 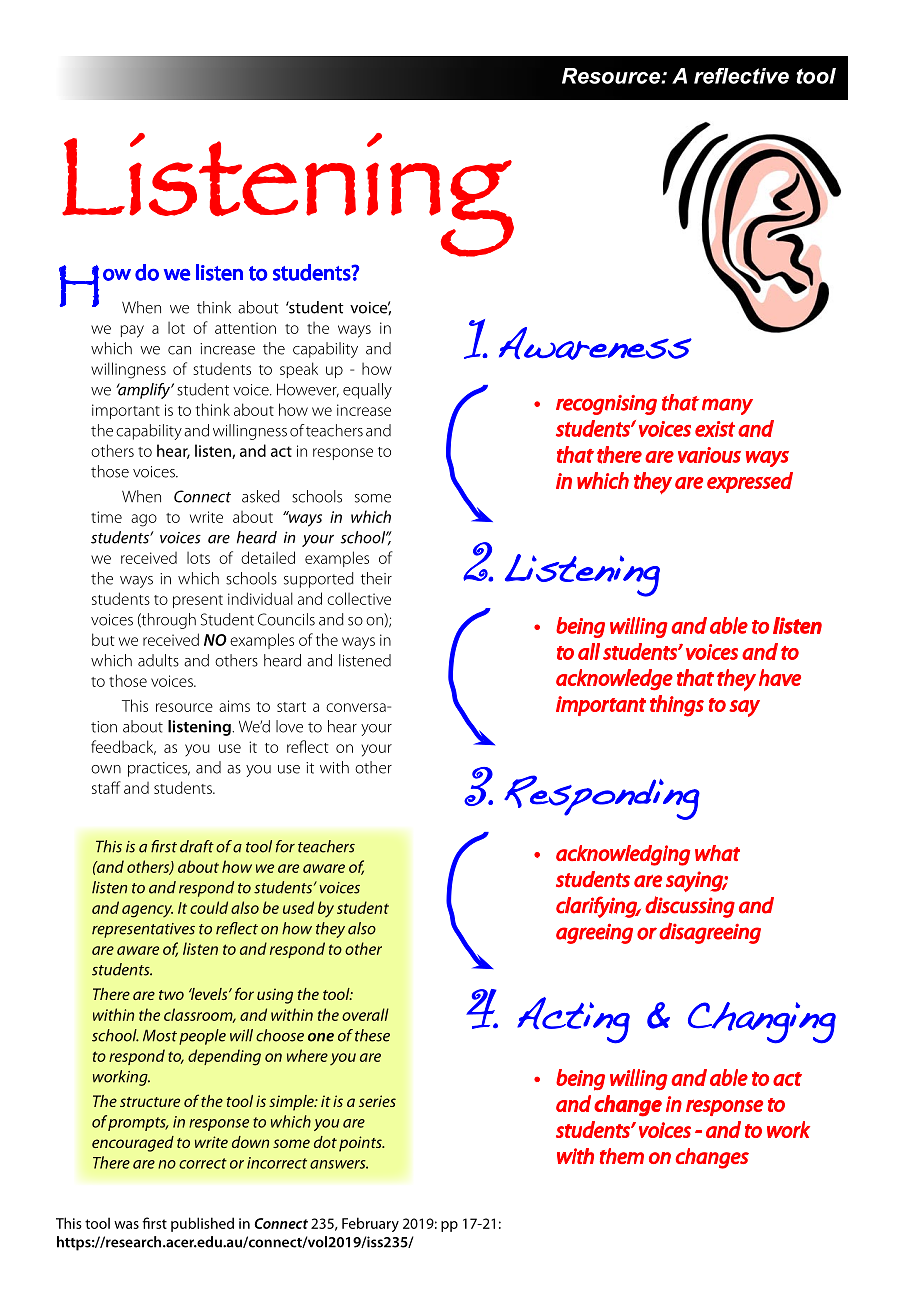 What do you see at coordinates (365, 1014) in the screenshot?
I see `overall` at bounding box center [365, 1014].
